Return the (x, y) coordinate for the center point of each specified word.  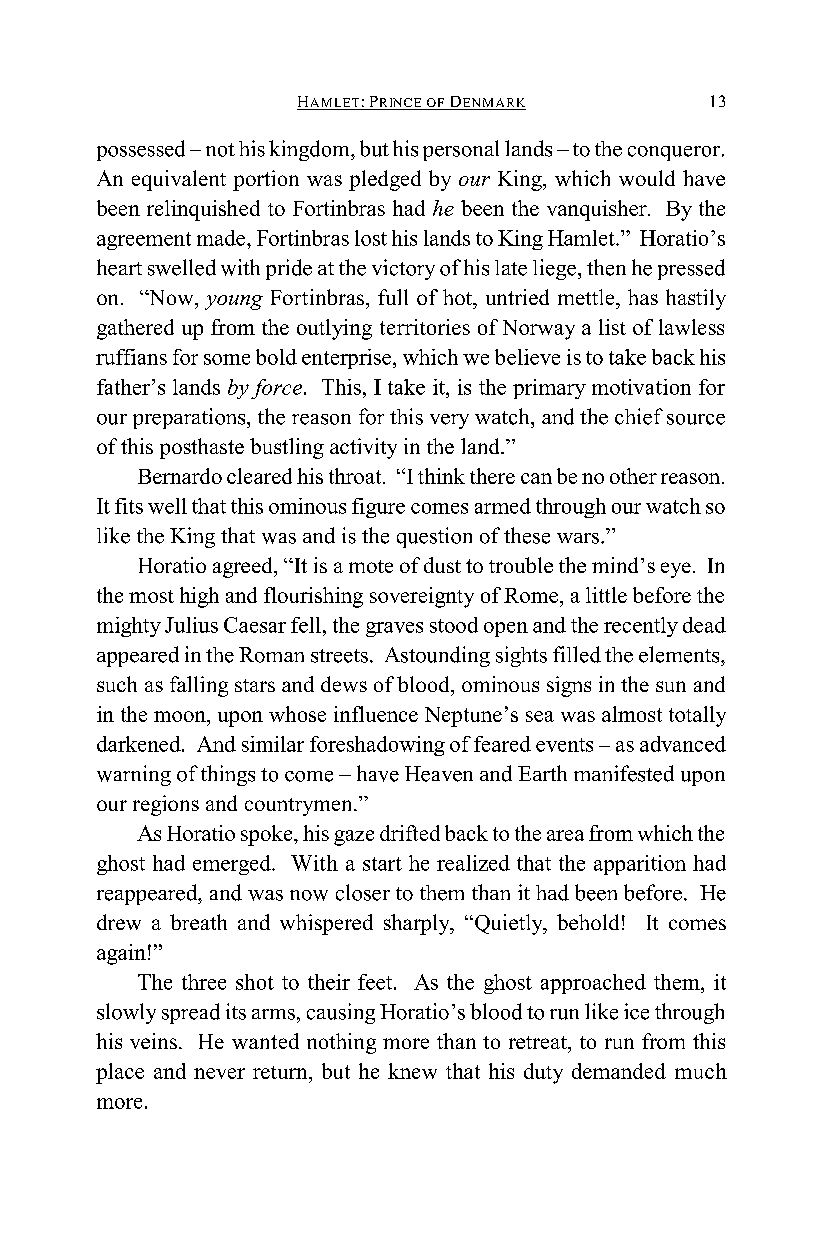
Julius (191, 625)
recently (641, 627)
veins (153, 1041)
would (647, 178)
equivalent (179, 180)
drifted (410, 833)
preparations (190, 418)
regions (166, 805)
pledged (385, 180)
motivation (641, 387)
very (449, 421)
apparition (640, 865)
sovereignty (422, 597)
